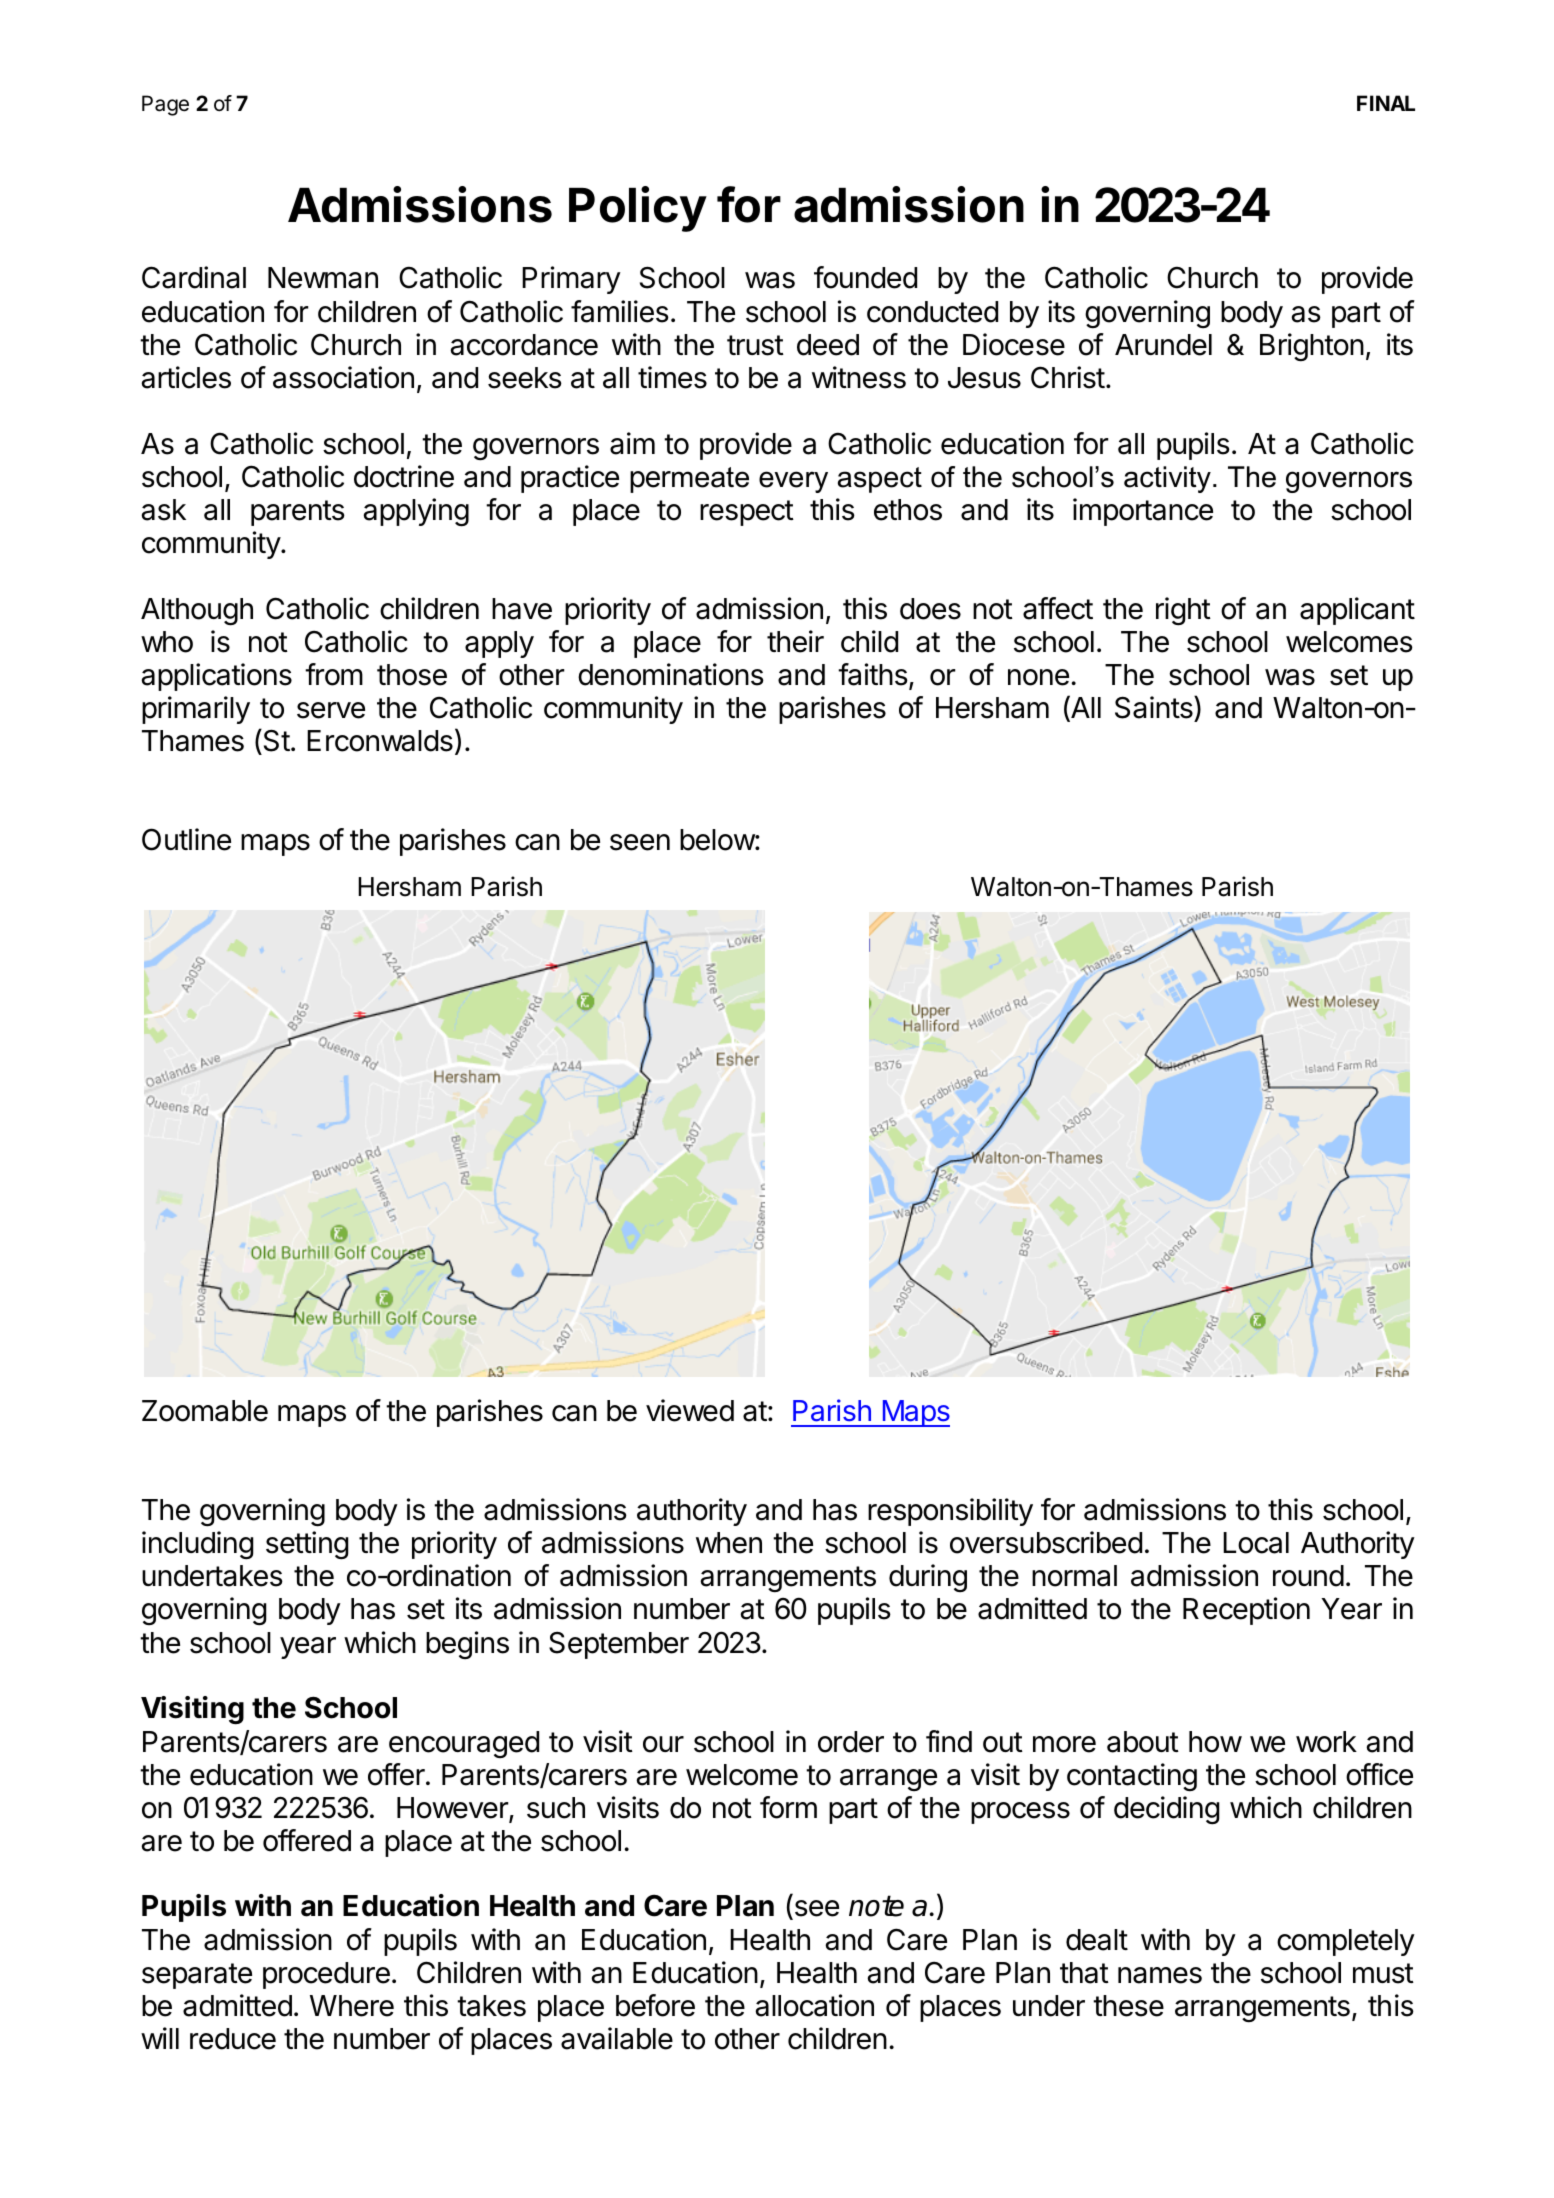 The image size is (1554, 2198). I want to click on procedure, so click(326, 1975).
